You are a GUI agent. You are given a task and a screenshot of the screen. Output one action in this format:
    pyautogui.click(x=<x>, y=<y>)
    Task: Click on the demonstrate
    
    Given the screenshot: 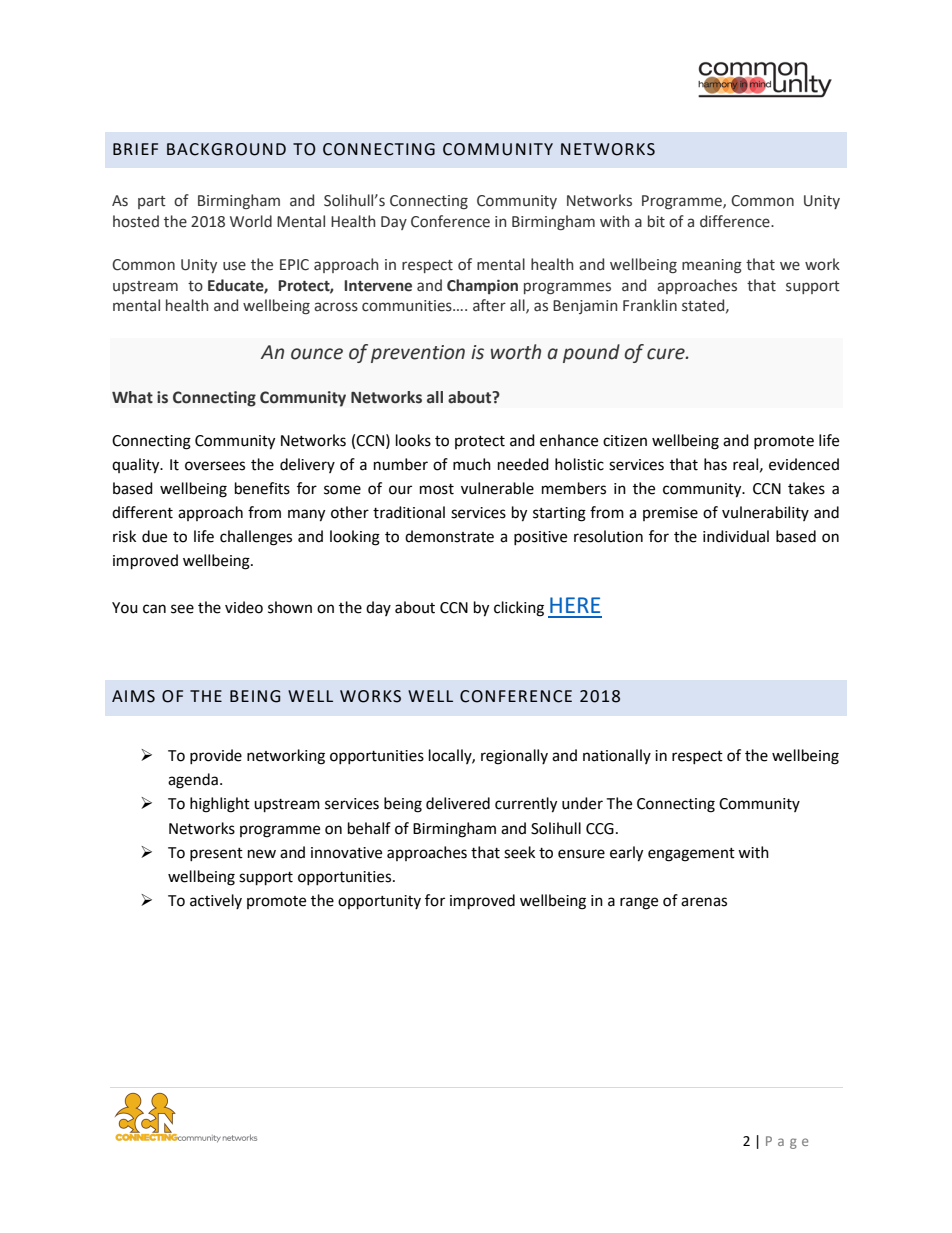 What is the action you would take?
    pyautogui.click(x=449, y=536)
